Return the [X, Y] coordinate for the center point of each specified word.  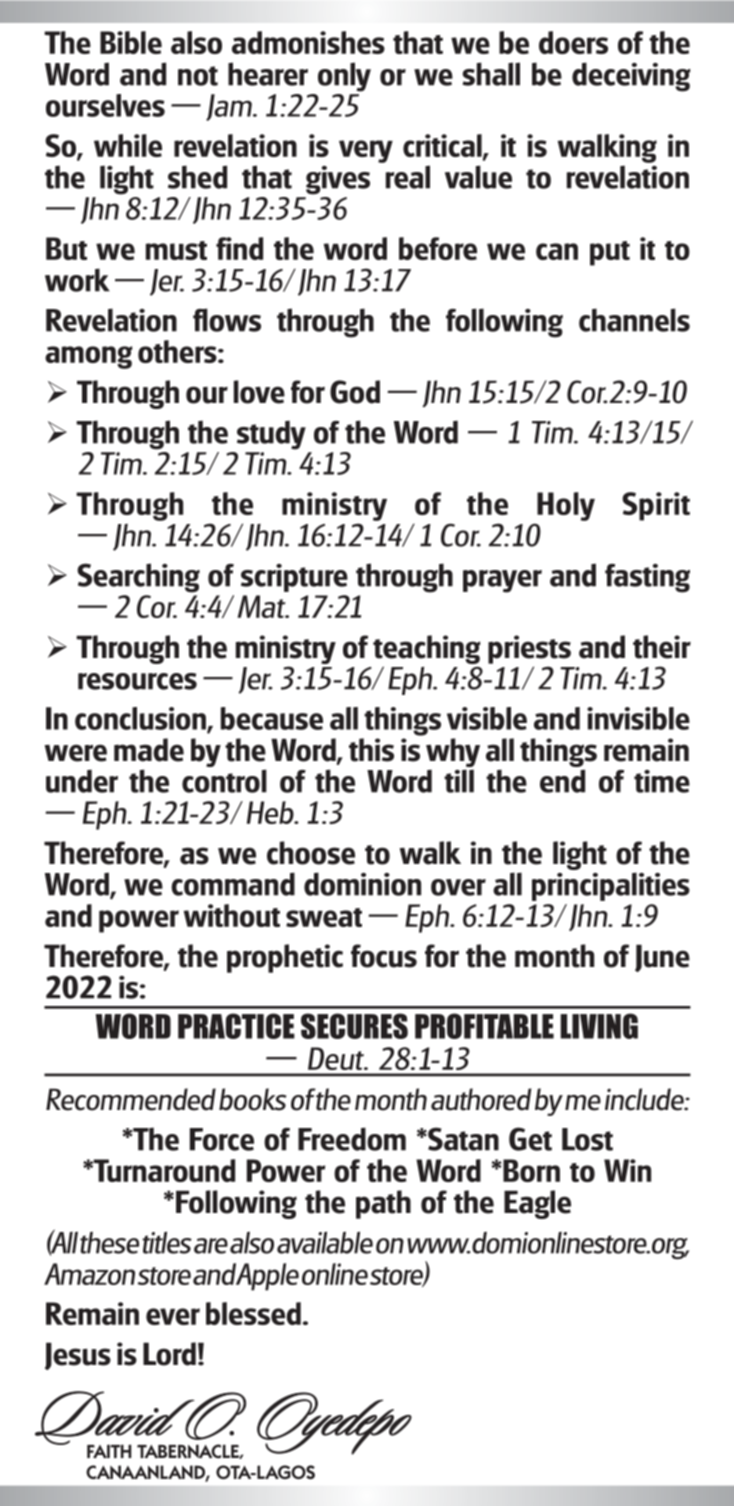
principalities [611, 886]
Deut [337, 1058]
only [344, 77]
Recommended [131, 1099]
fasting [647, 578]
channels [634, 320]
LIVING [599, 1026]
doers [573, 42]
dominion [362, 884]
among [88, 357]
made [149, 750]
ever [173, 1316]
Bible [131, 42]
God [355, 392]
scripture [294, 578]
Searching [138, 578]
